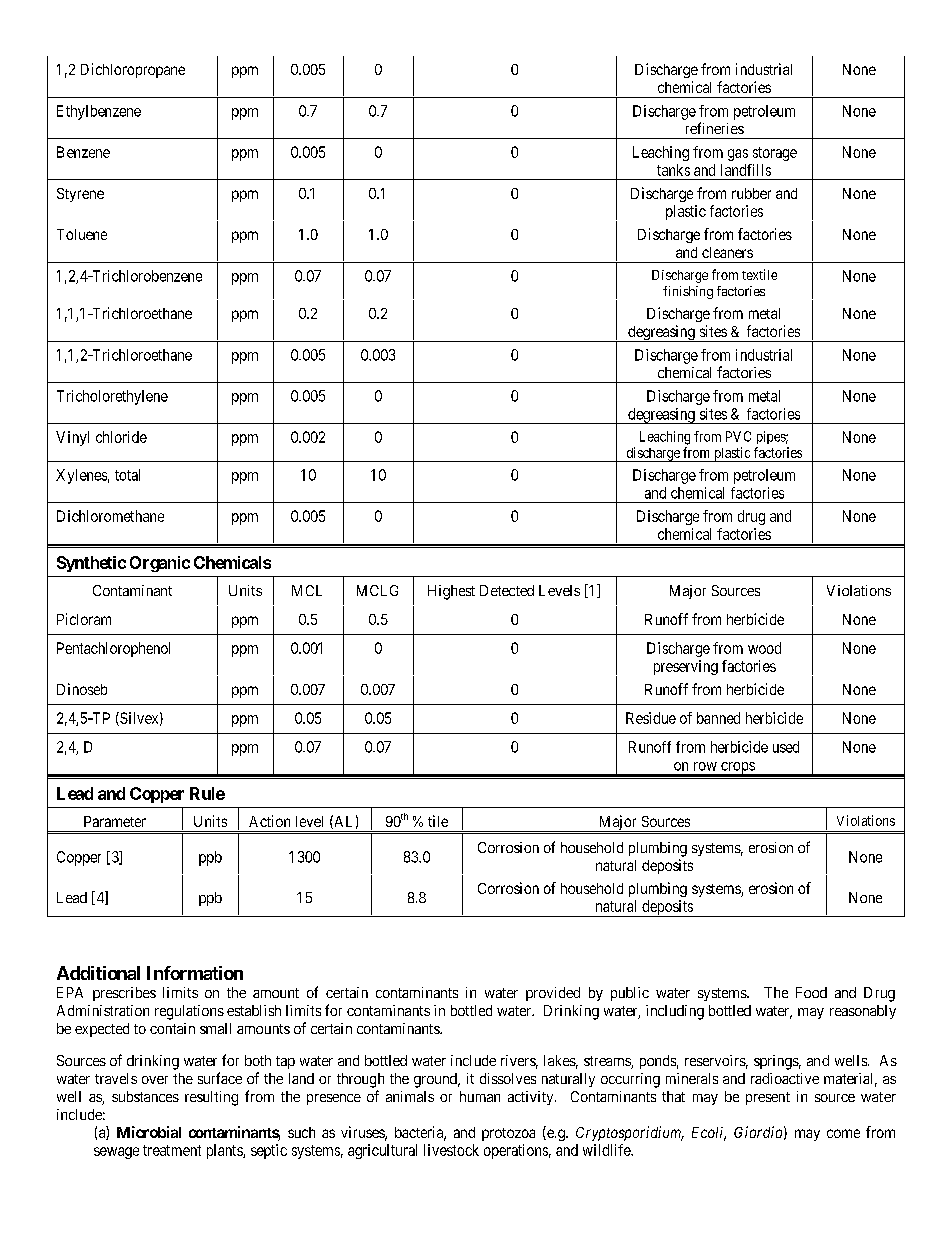  I want to click on PVC, so click(738, 436).
